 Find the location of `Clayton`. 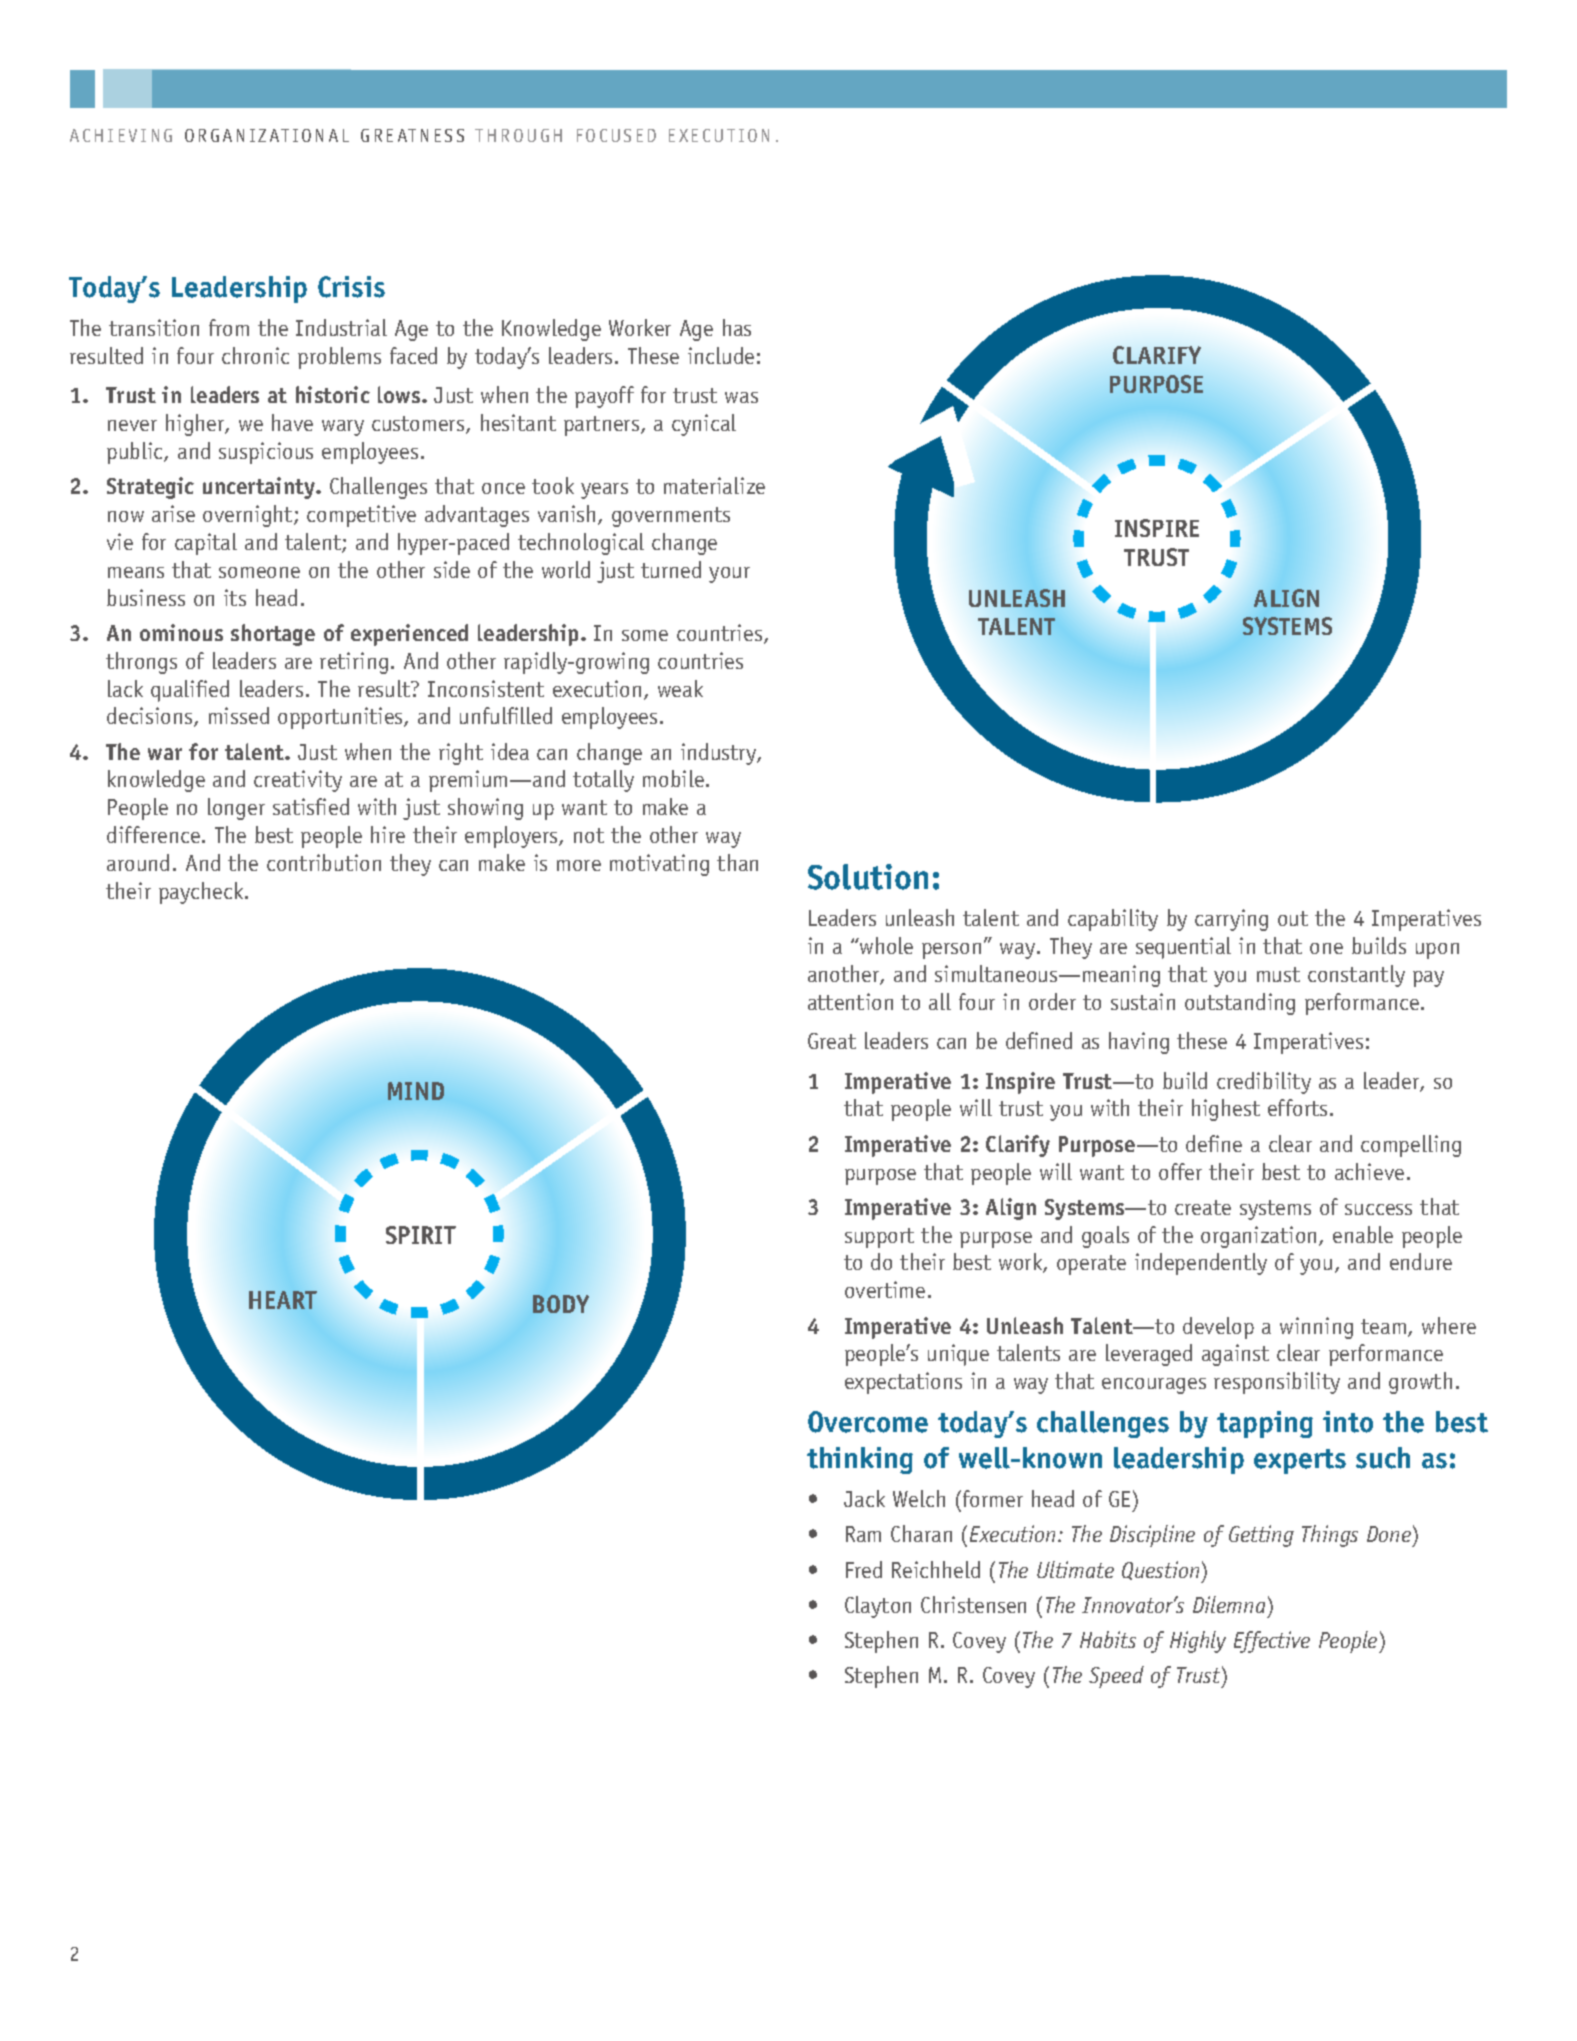

Clayton is located at coordinates (878, 1607).
